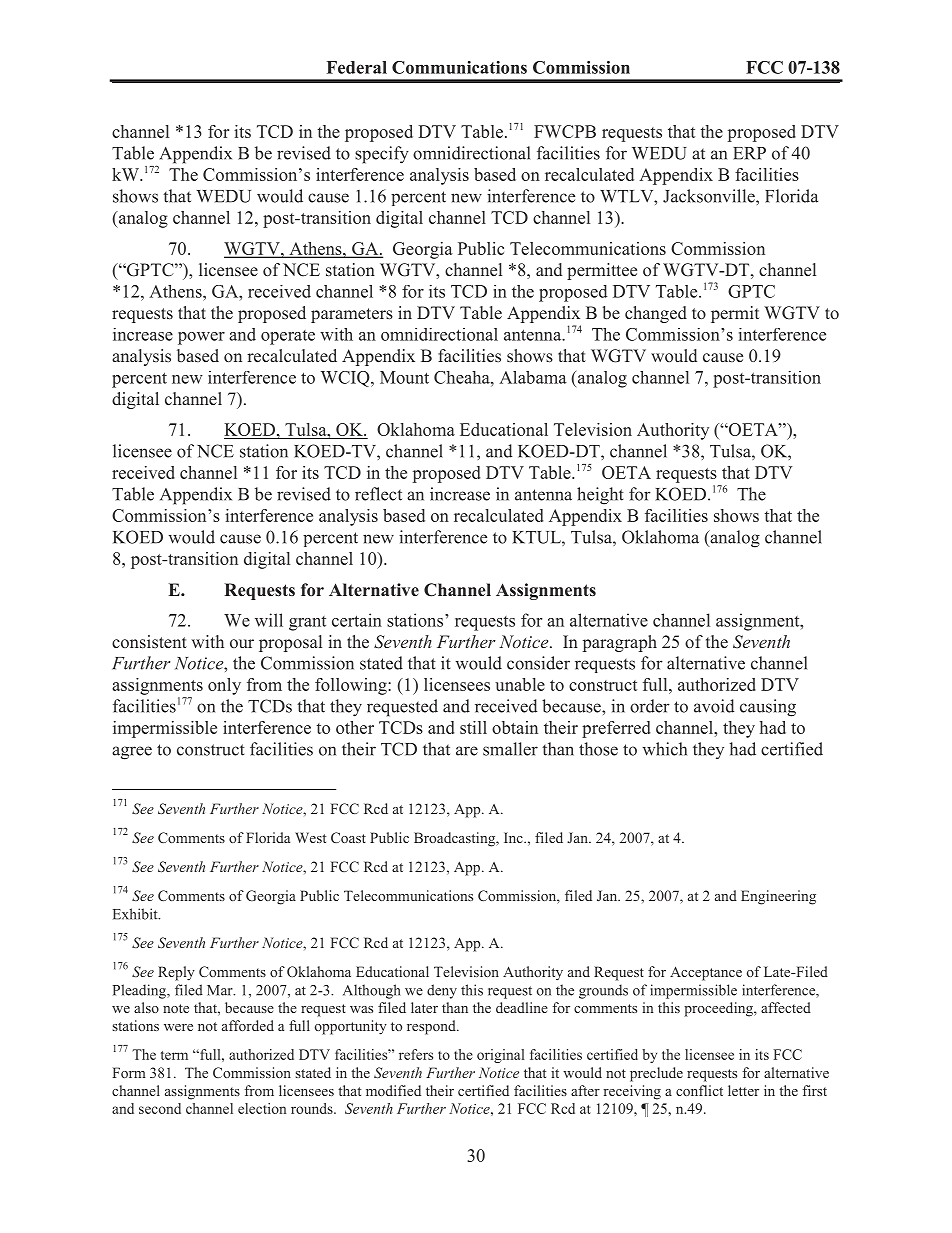 Image resolution: width=952 pixels, height=1233 pixels. Describe the element at coordinates (174, 1055) in the image. I see `term` at that location.
